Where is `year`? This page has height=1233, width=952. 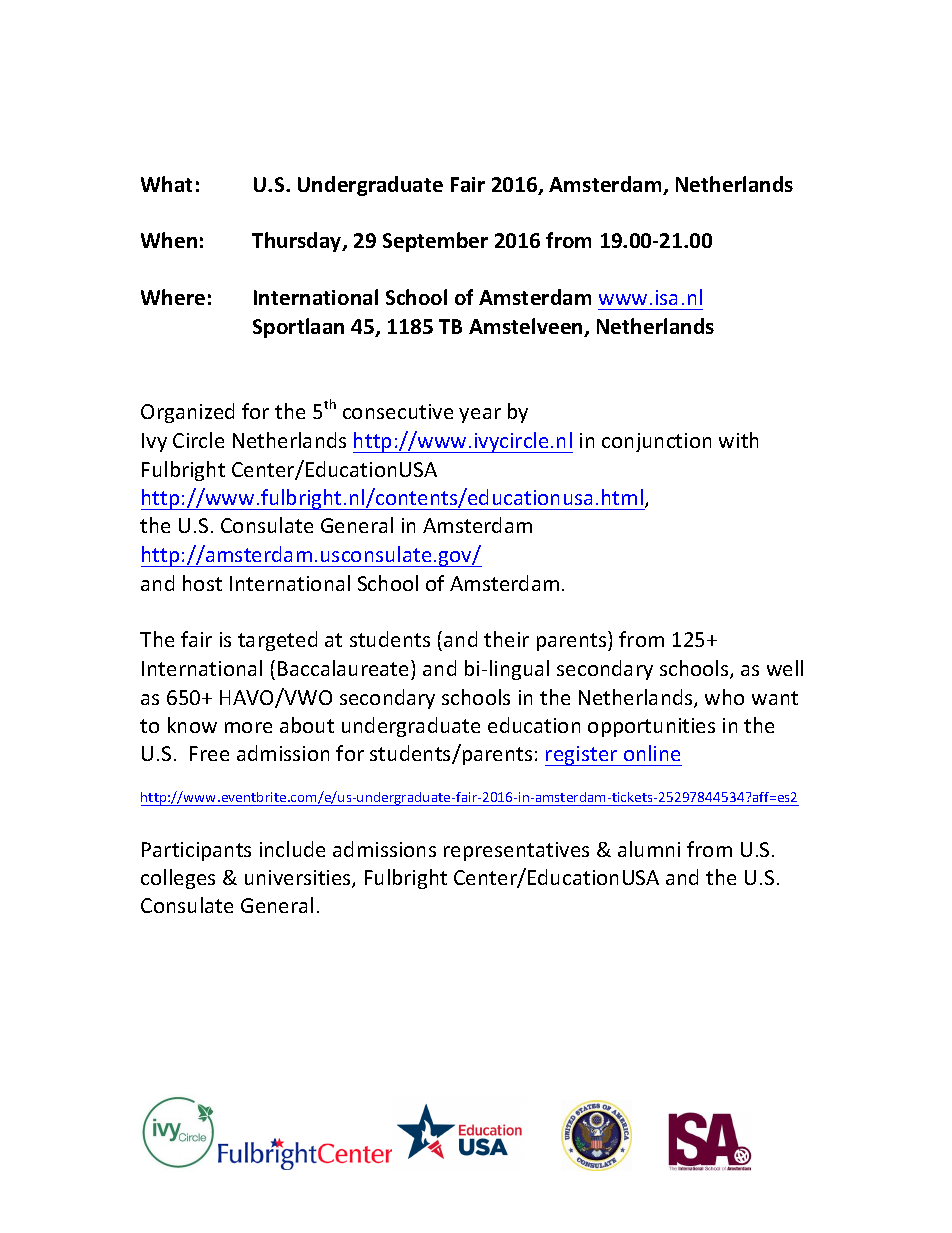
year is located at coordinates (480, 415).
